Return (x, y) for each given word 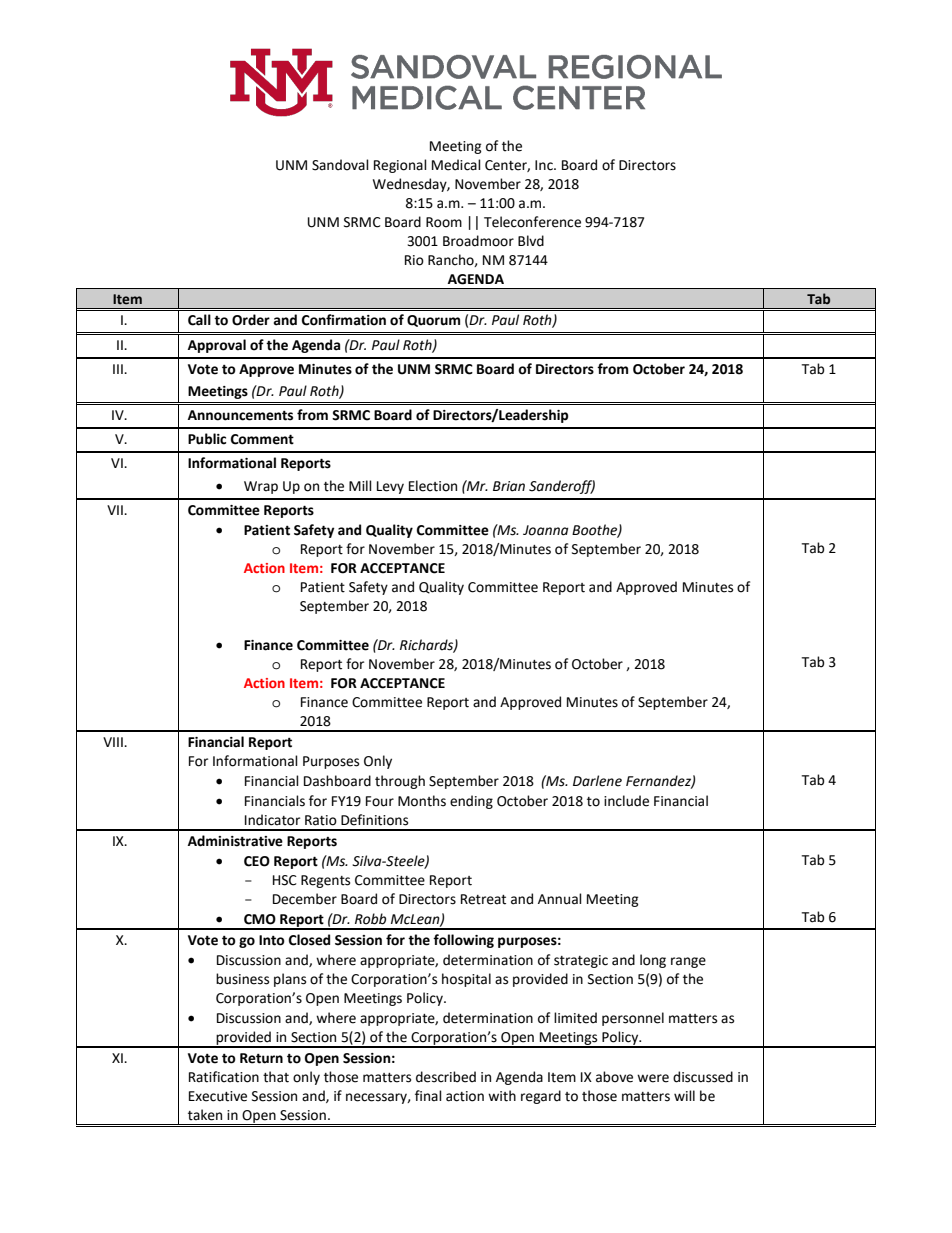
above (614, 1077)
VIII (114, 742)
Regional (400, 166)
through (400, 782)
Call (199, 320)
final (428, 1096)
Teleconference (532, 222)
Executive (218, 1096)
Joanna (545, 530)
